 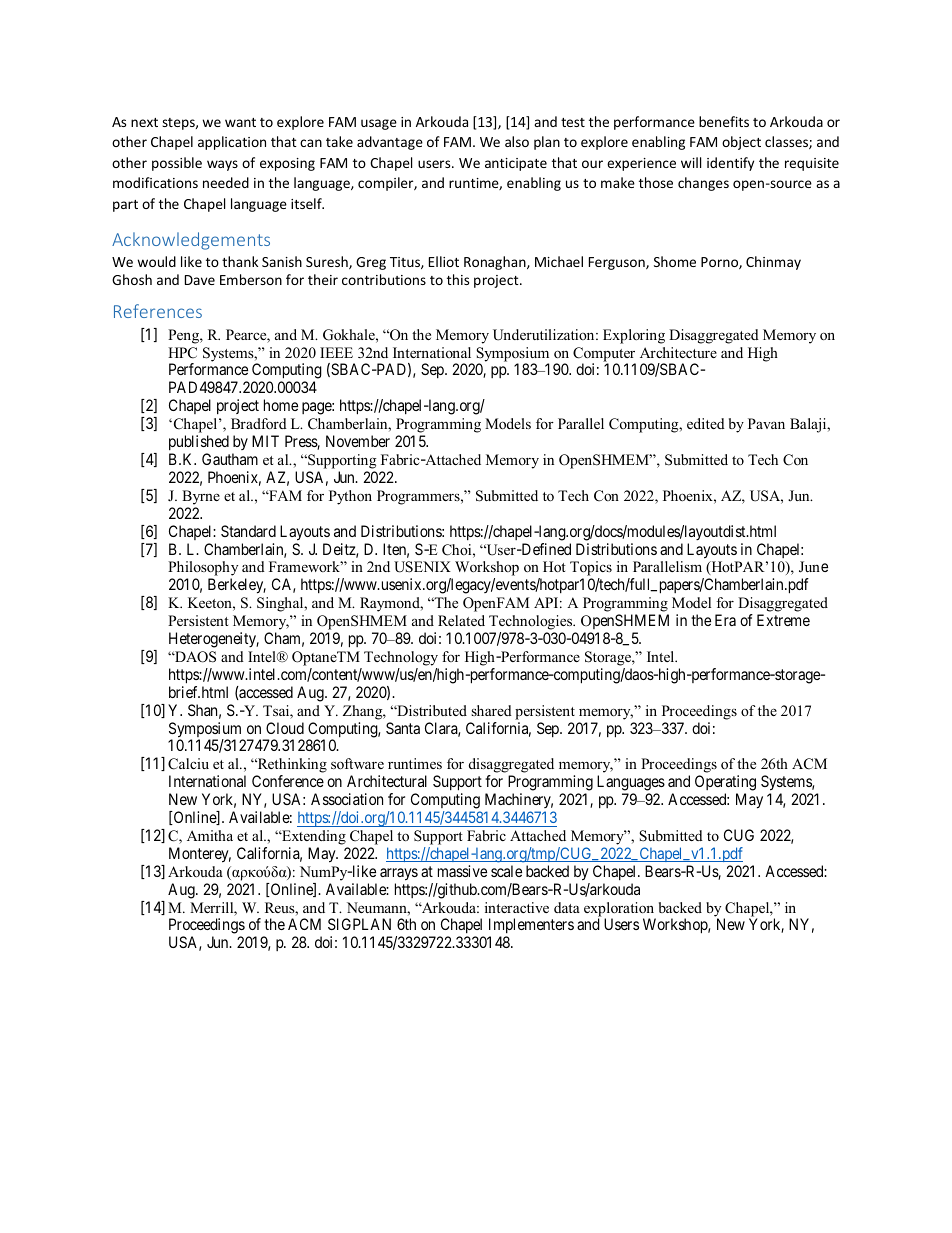 What do you see at coordinates (232, 143) in the image?
I see `application` at bounding box center [232, 143].
